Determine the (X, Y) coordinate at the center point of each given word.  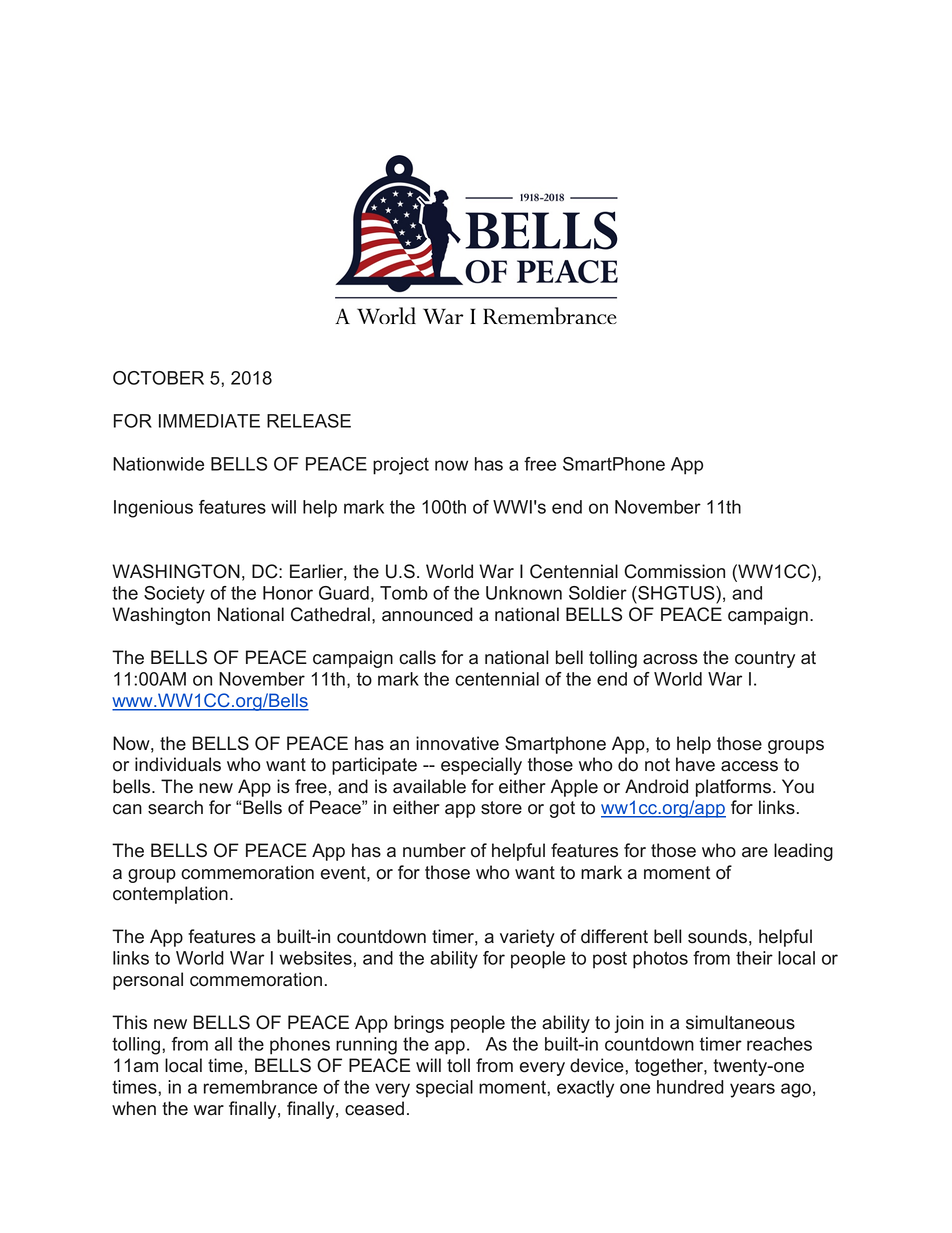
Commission (674, 571)
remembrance (260, 1087)
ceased (374, 1108)
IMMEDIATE (209, 421)
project (401, 466)
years (752, 1090)
